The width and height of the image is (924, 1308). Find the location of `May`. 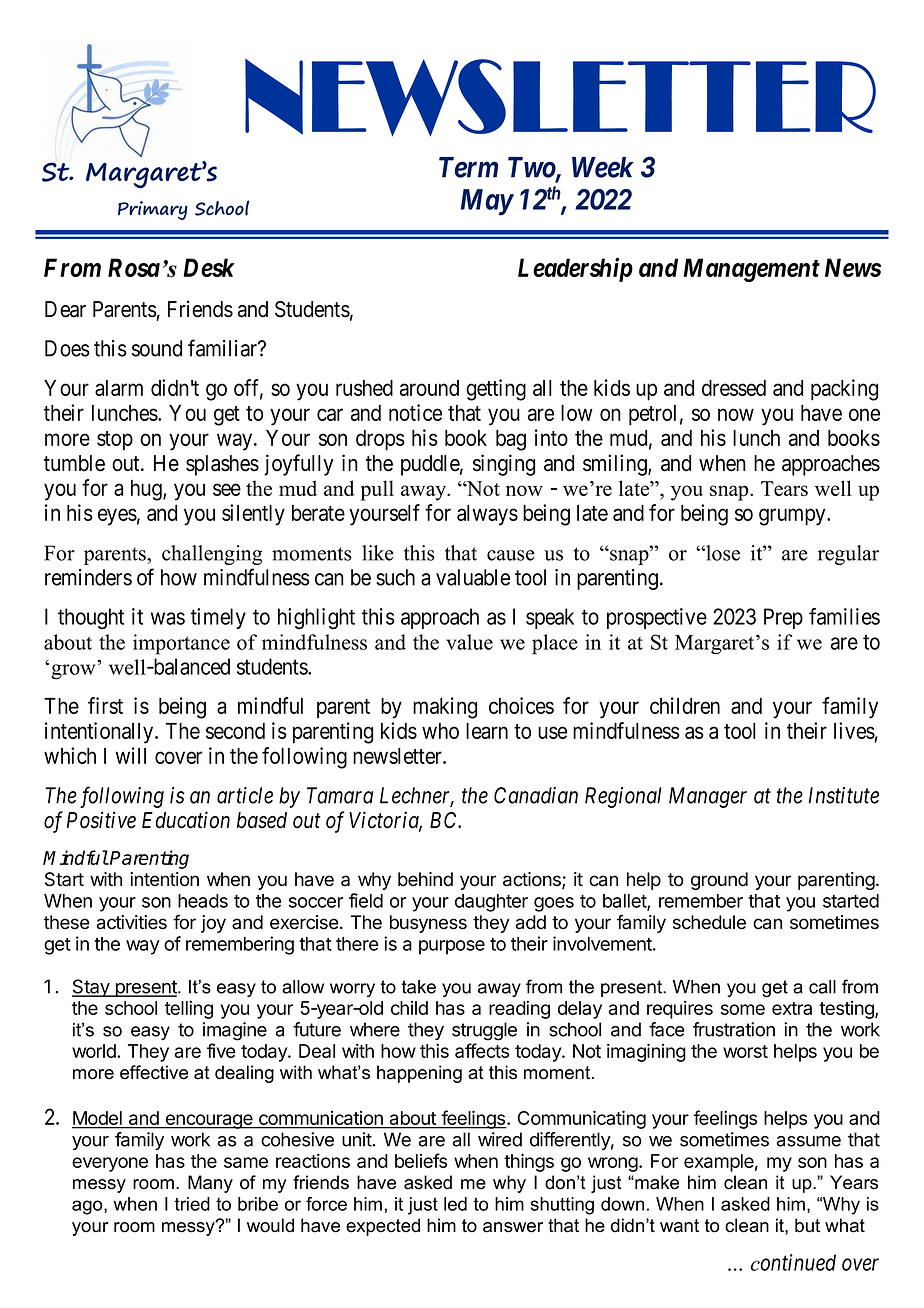

May is located at coordinates (487, 202).
